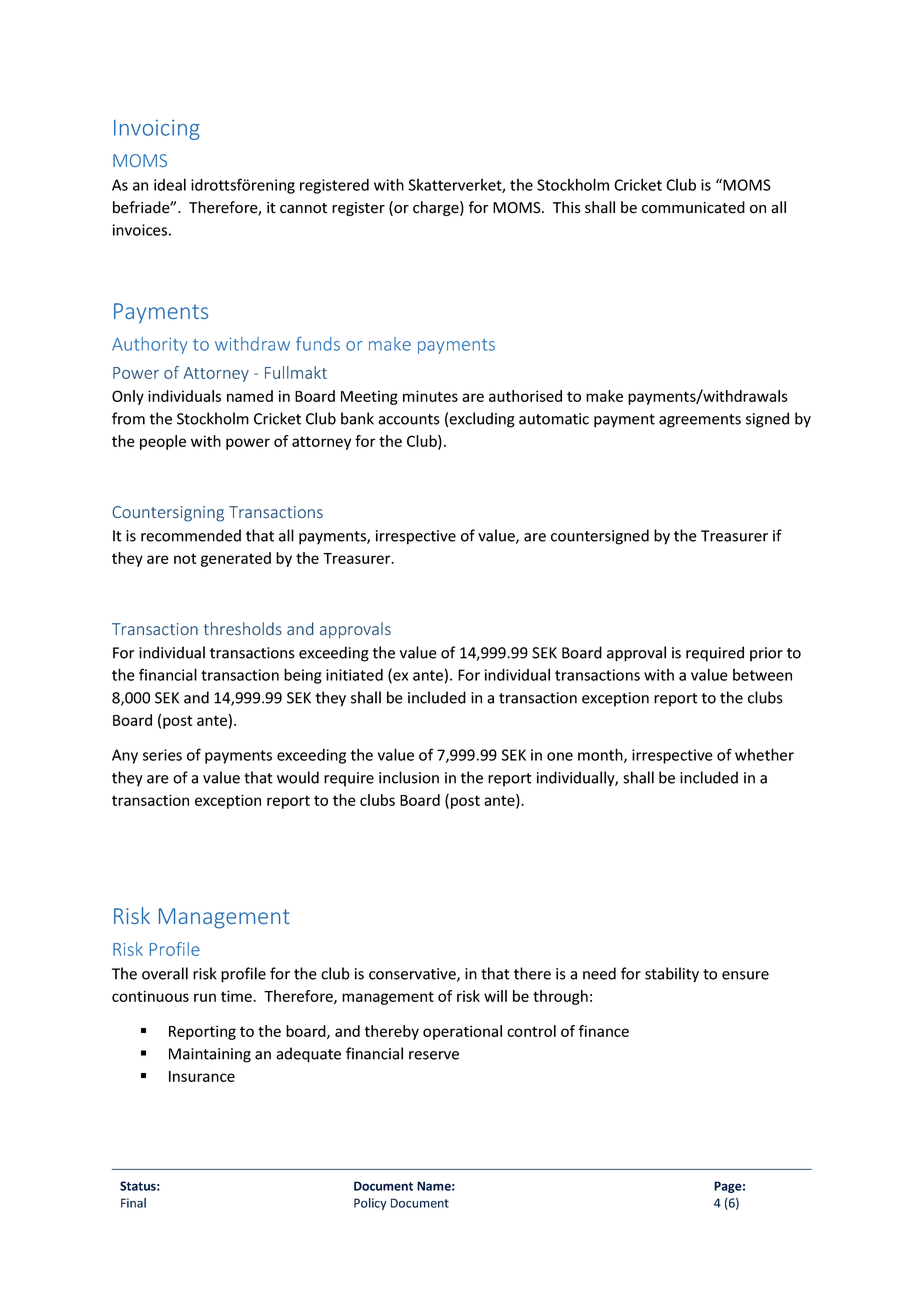  What do you see at coordinates (413, 975) in the screenshot?
I see `conservative` at bounding box center [413, 975].
